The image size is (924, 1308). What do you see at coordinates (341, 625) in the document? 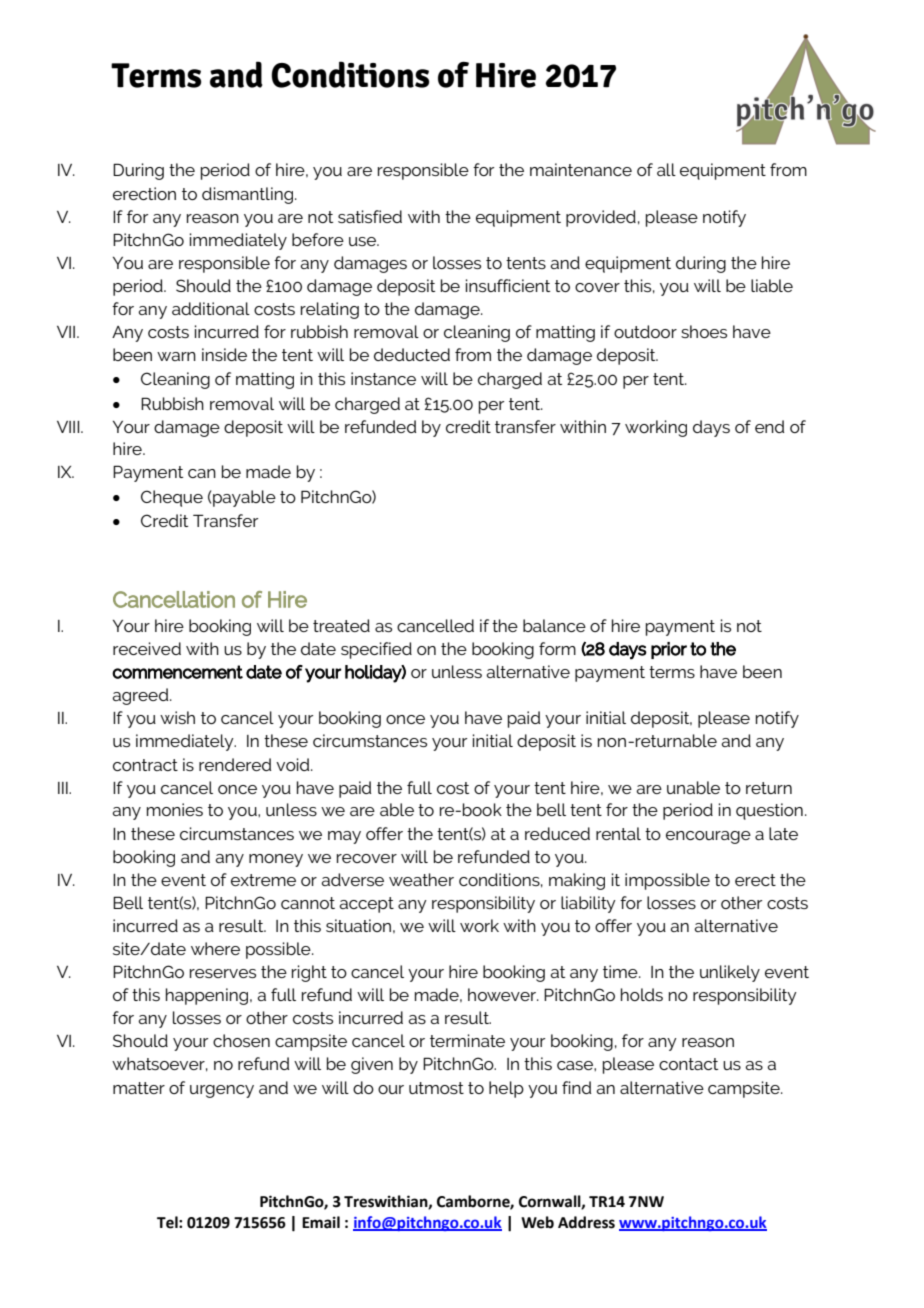
I see `treated` at bounding box center [341, 625].
